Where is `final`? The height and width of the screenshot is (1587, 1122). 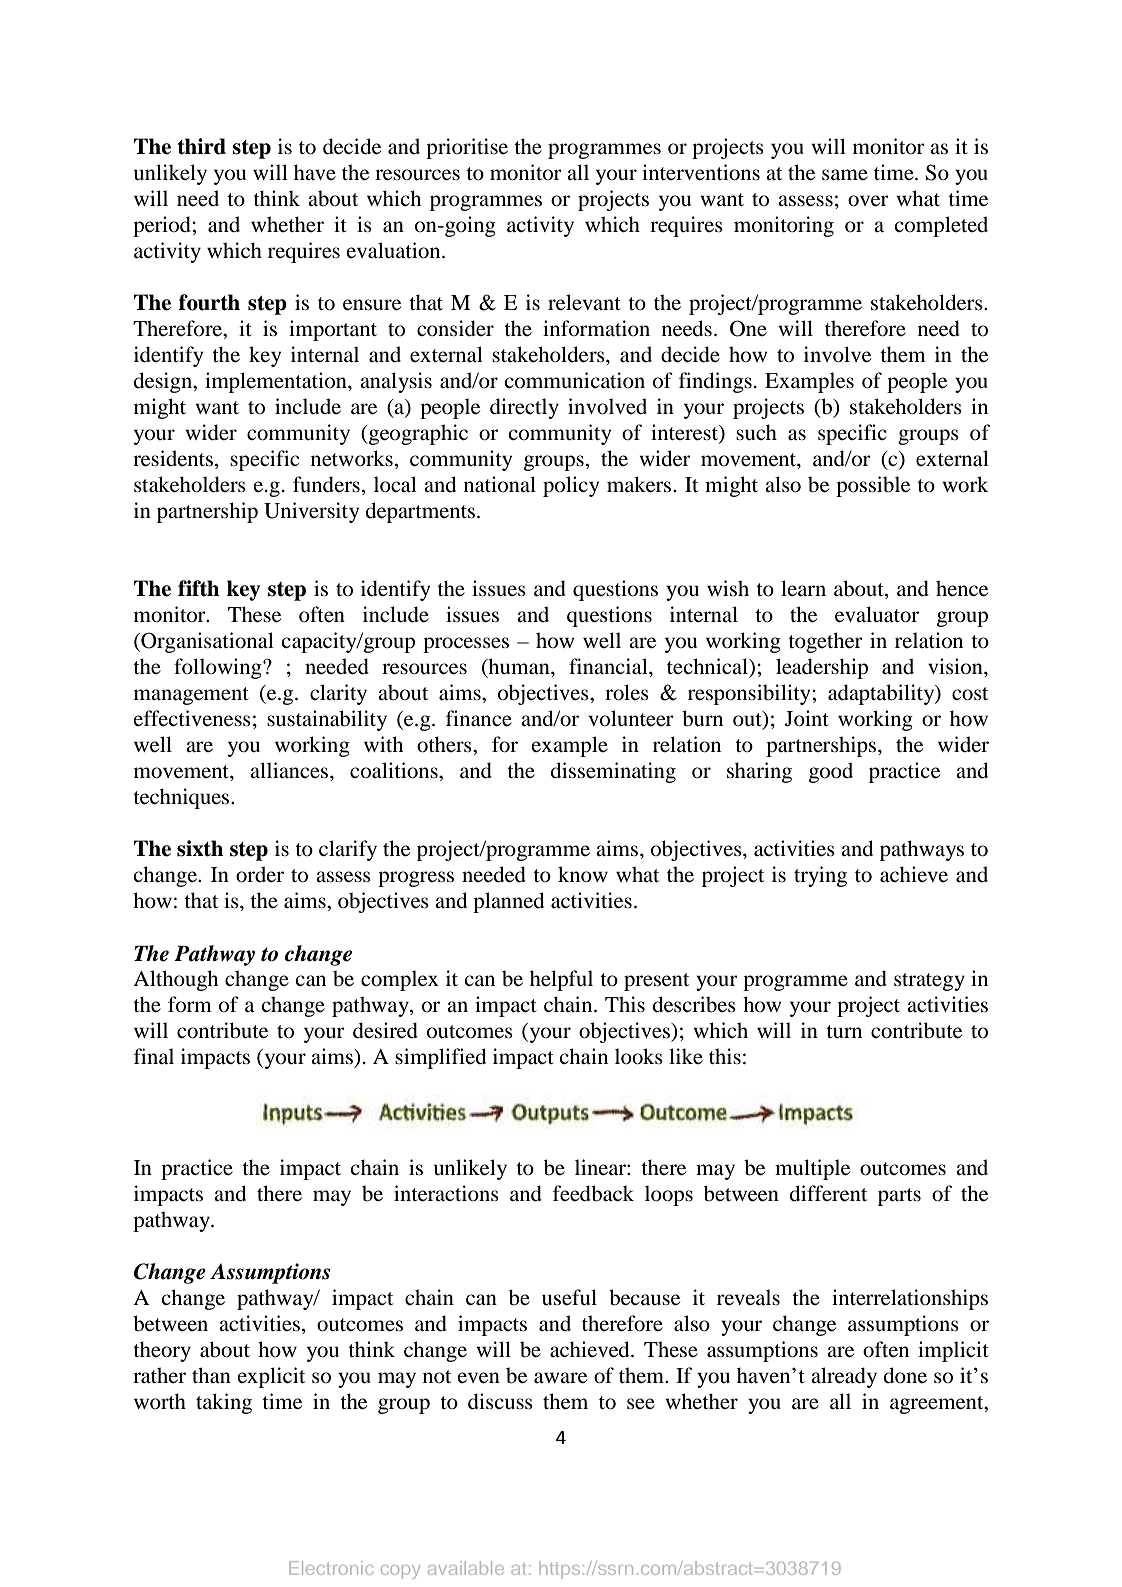 final is located at coordinates (154, 1056).
